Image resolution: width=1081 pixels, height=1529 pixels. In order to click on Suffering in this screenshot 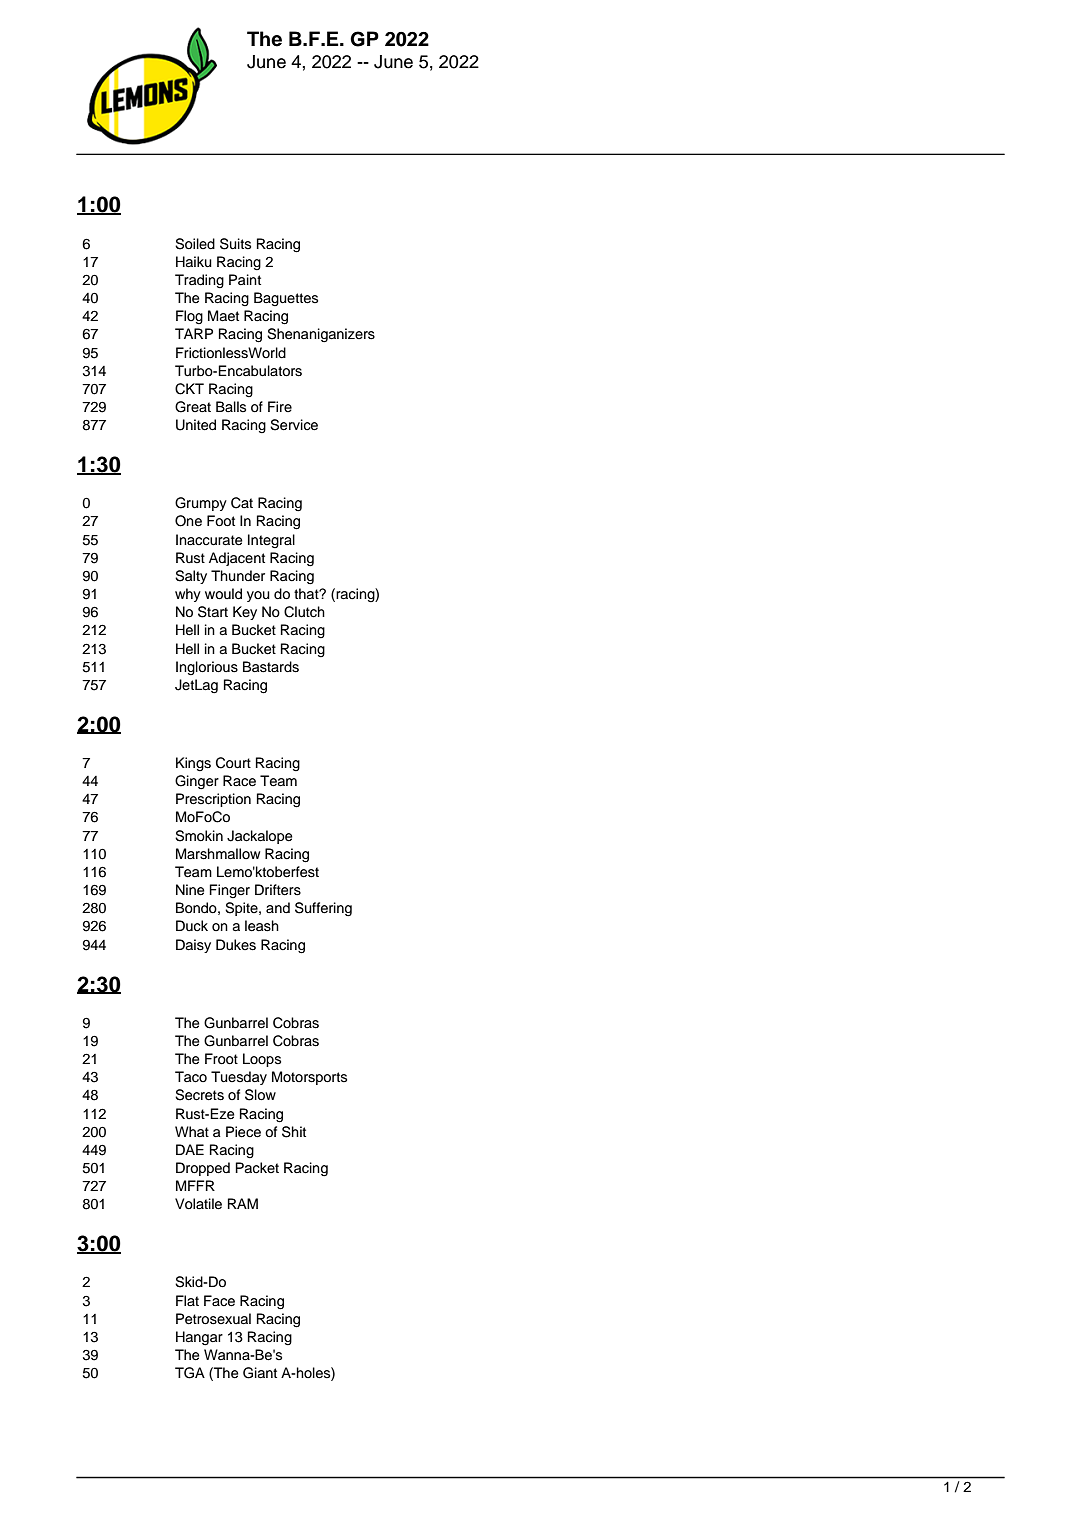, I will do `click(323, 909)`.
